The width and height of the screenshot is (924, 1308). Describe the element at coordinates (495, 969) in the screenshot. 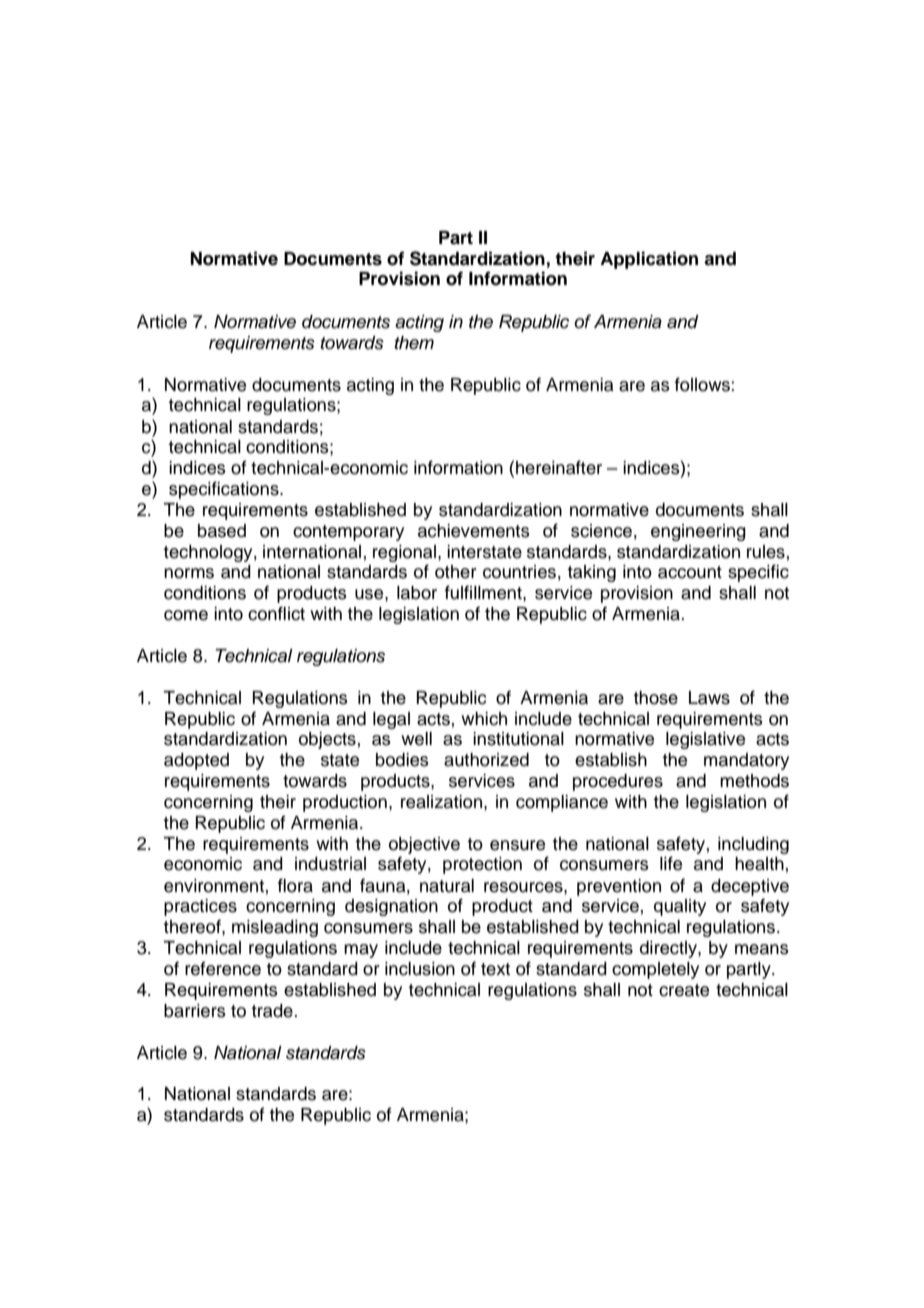

I see `text` at that location.
